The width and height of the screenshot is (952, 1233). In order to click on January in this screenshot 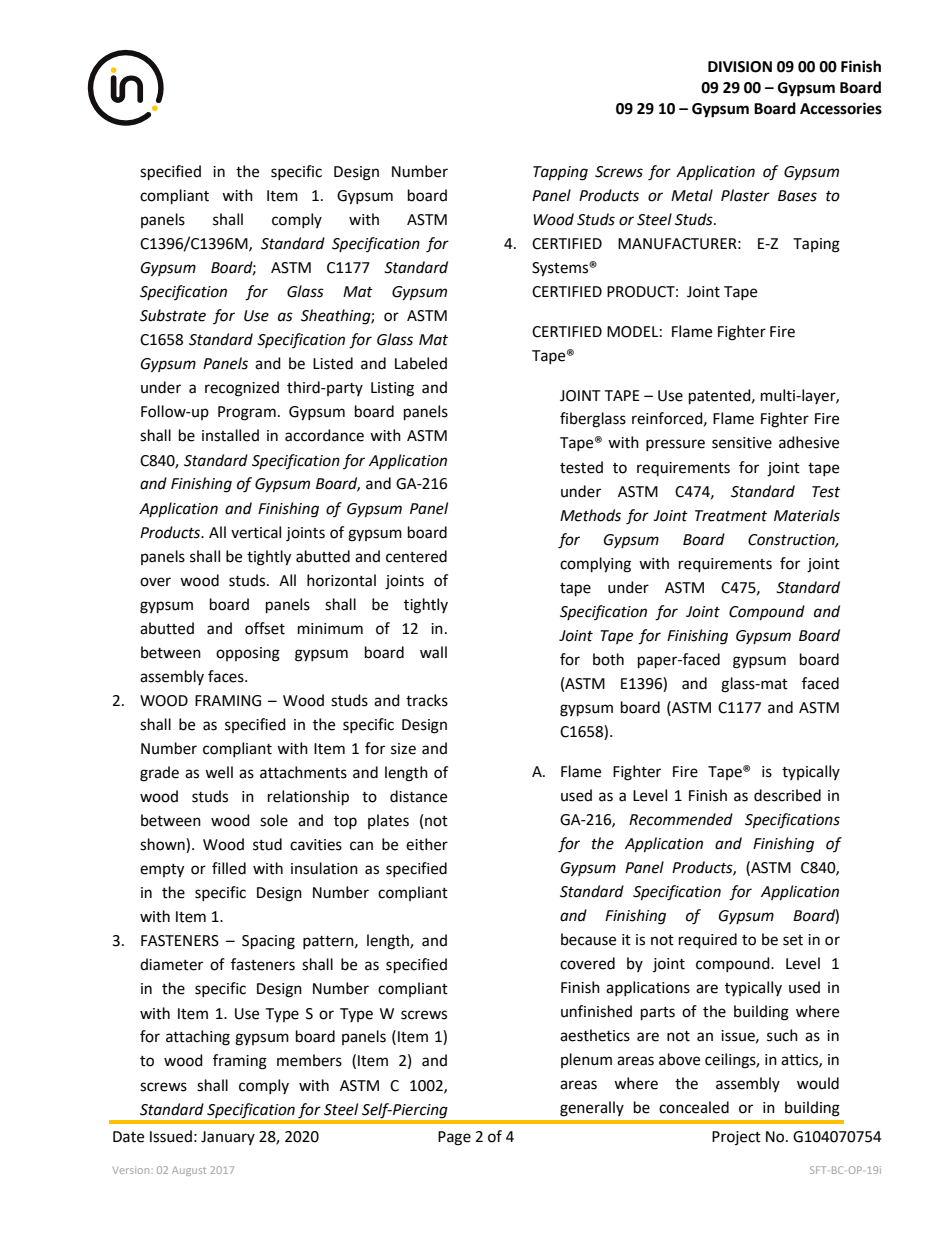, I will do `click(228, 1138)`.
